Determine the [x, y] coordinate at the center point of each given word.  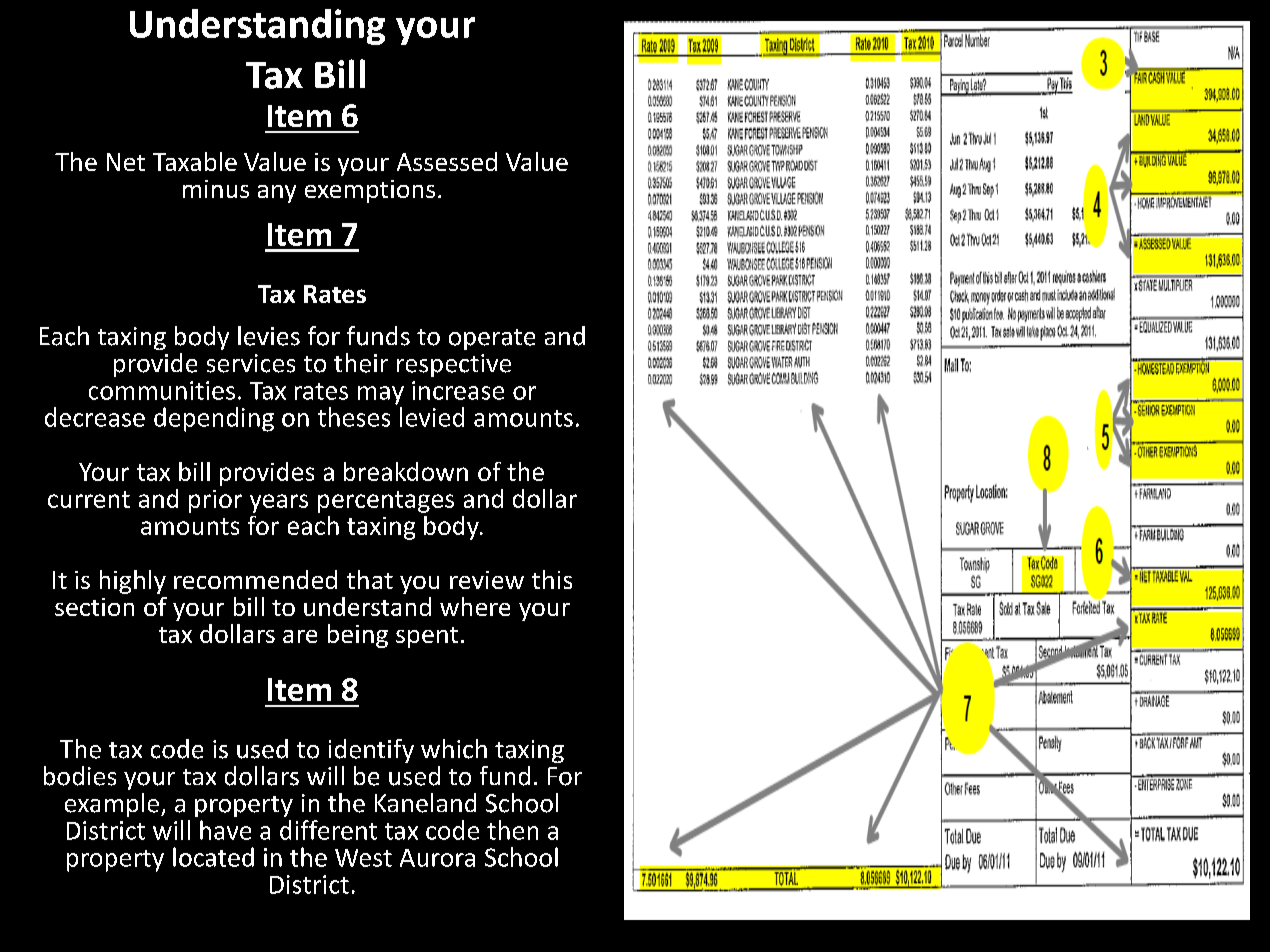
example [112, 805]
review [487, 580]
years [279, 503]
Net [126, 162]
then [512, 830]
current [89, 499]
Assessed [447, 161]
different [328, 830]
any [277, 194]
